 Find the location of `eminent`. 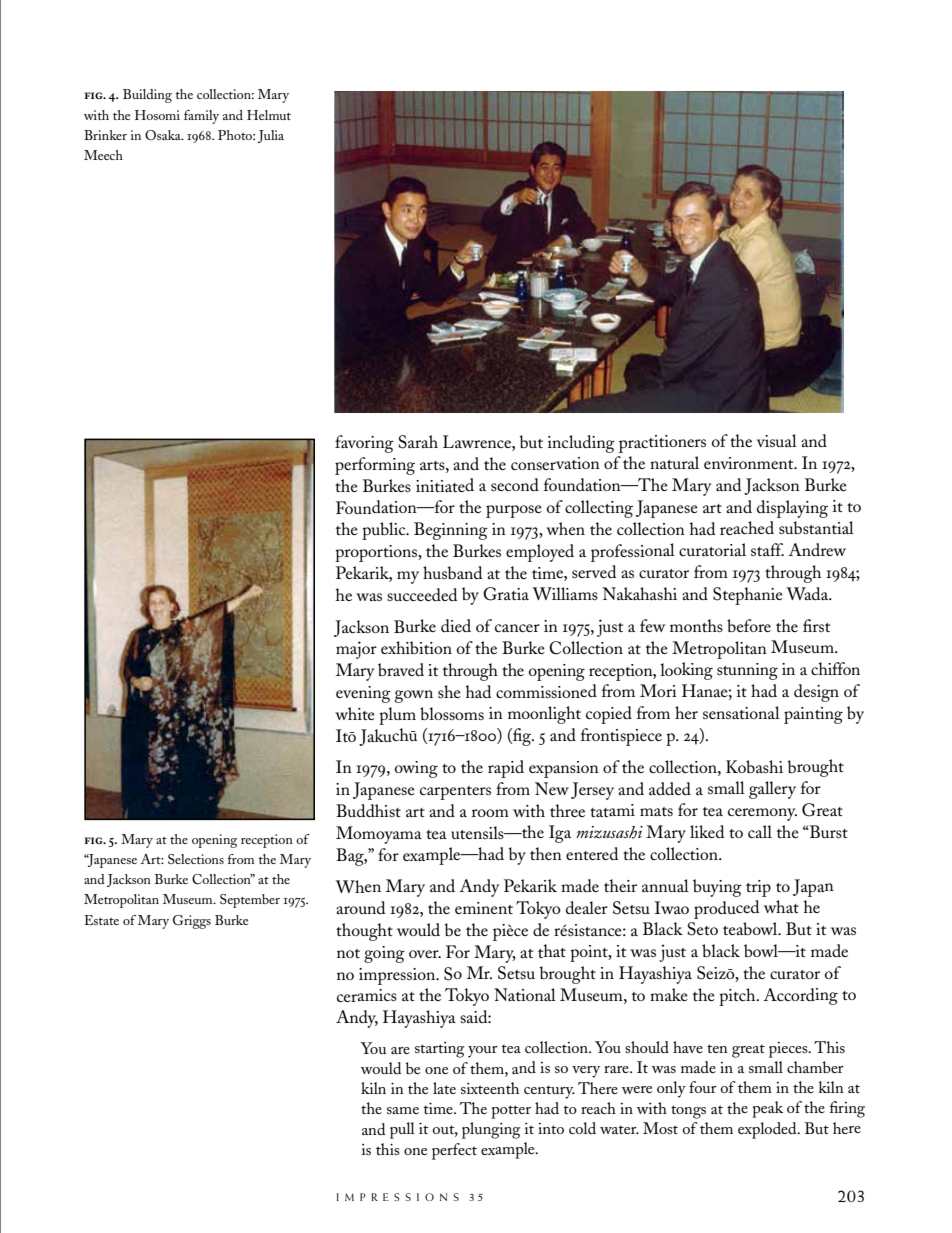

eminent is located at coordinates (484, 908).
